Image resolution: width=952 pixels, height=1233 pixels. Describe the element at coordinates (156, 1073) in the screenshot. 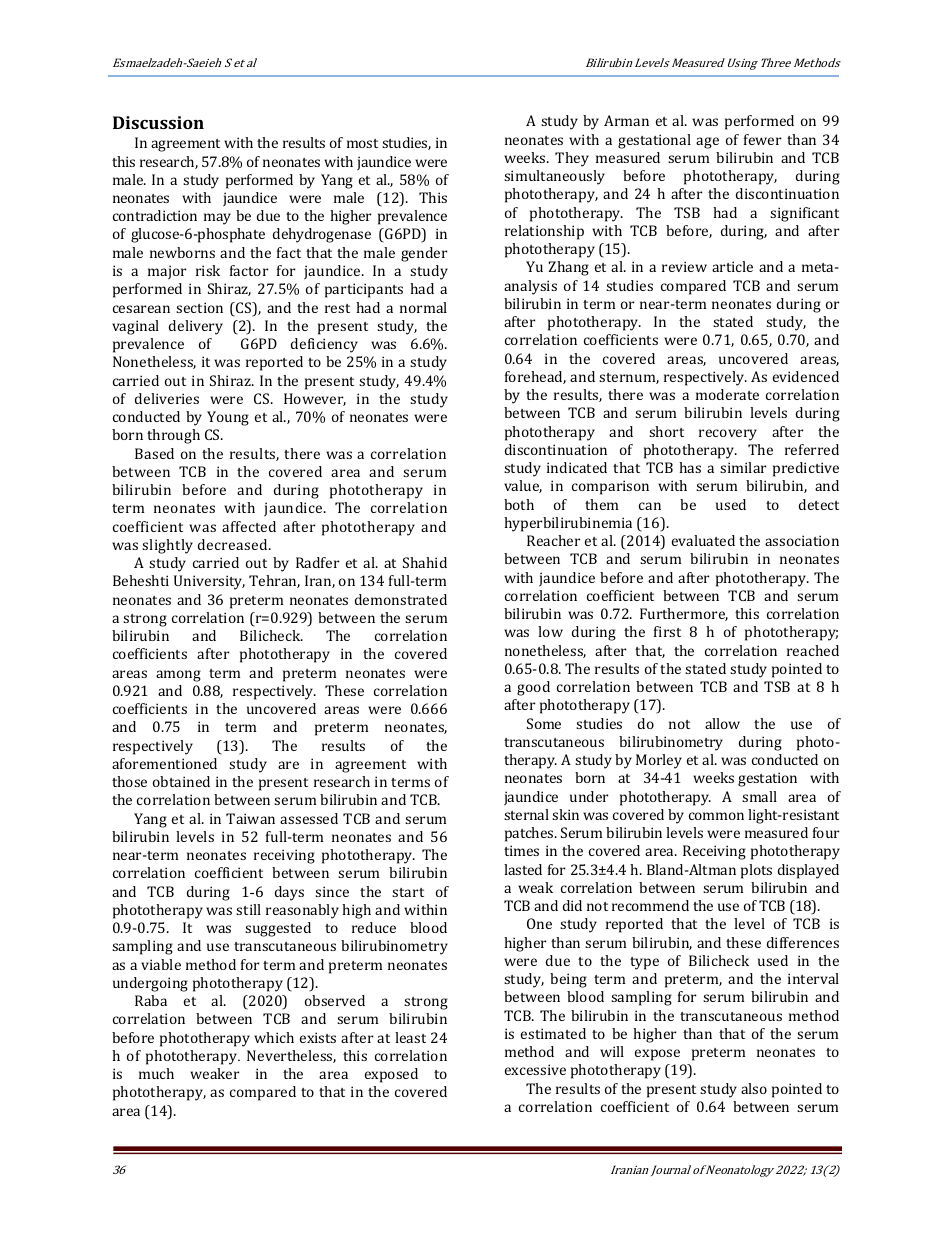

I see `much` at that location.
